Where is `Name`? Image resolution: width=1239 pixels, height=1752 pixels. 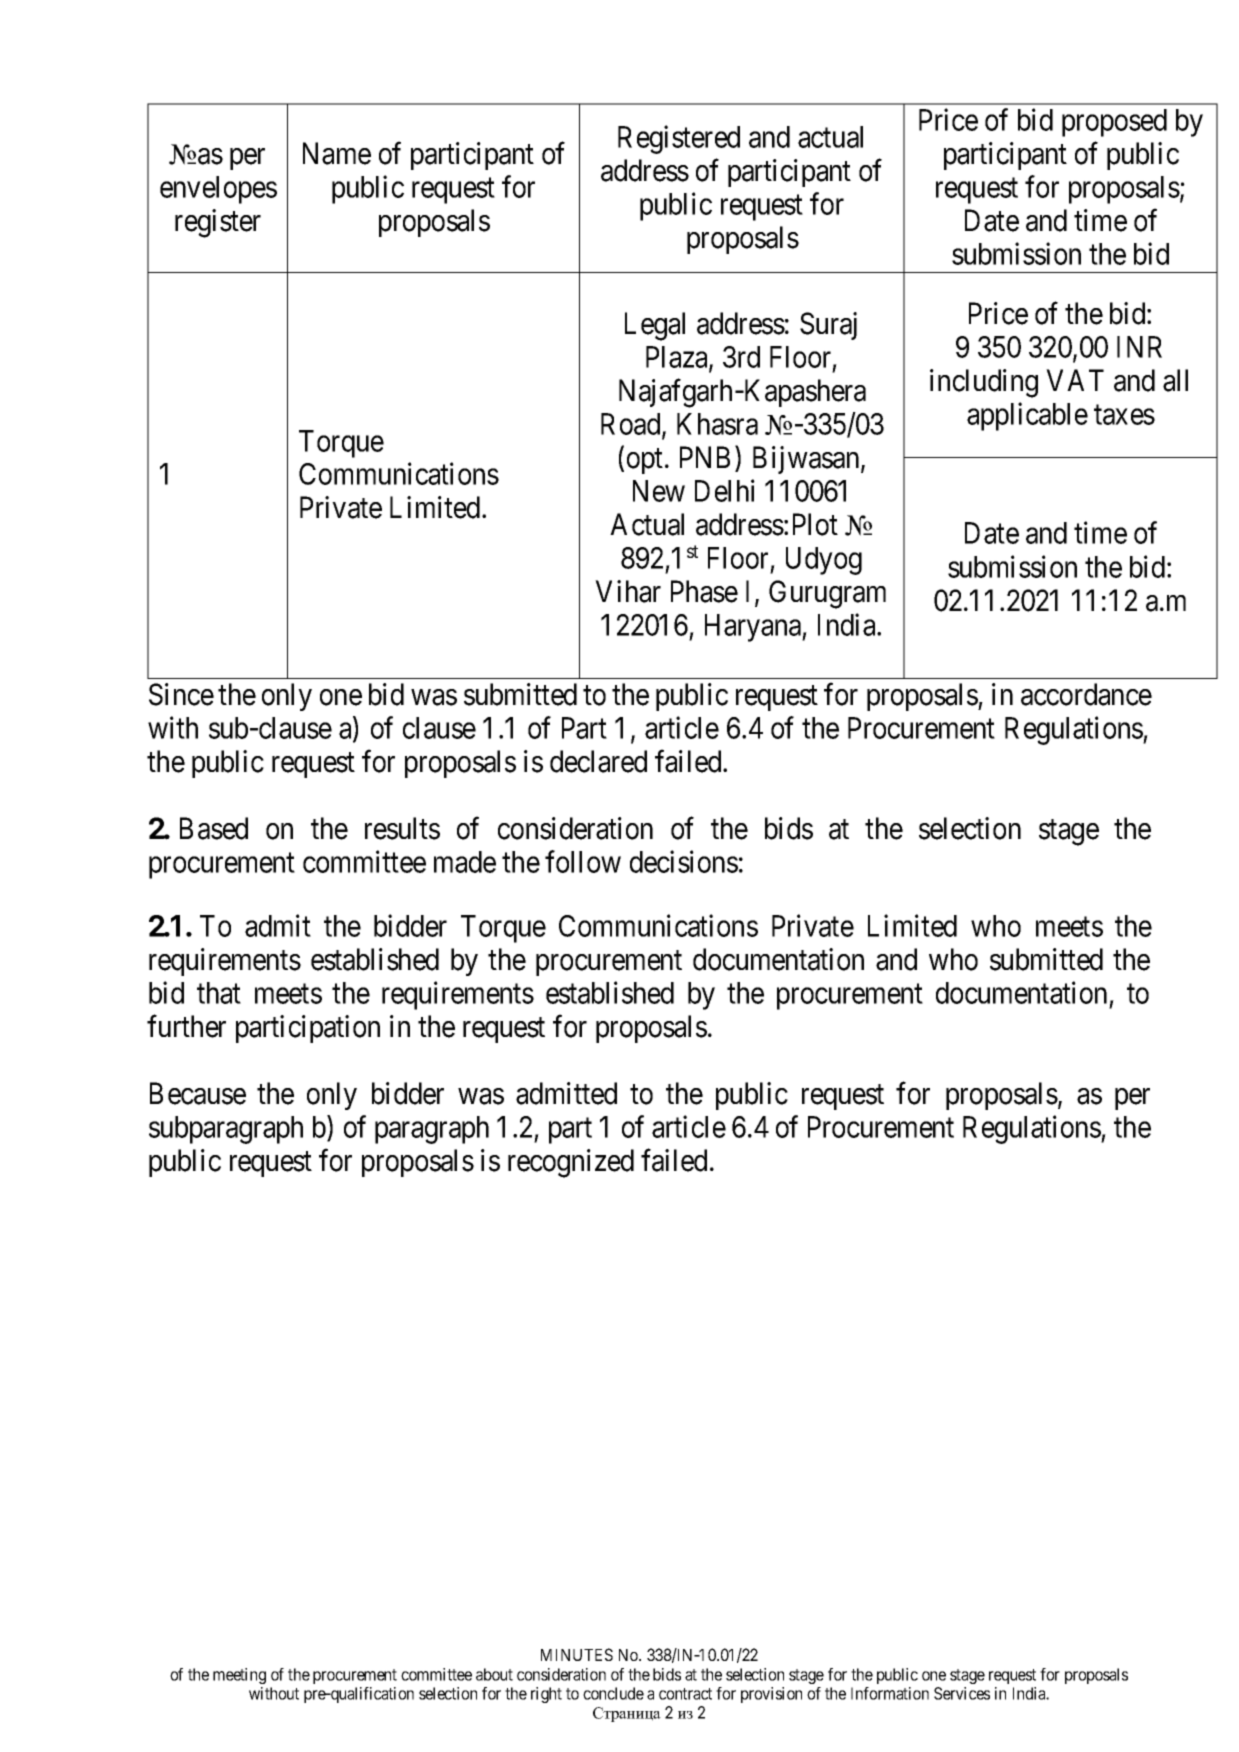
Name is located at coordinates (337, 154).
